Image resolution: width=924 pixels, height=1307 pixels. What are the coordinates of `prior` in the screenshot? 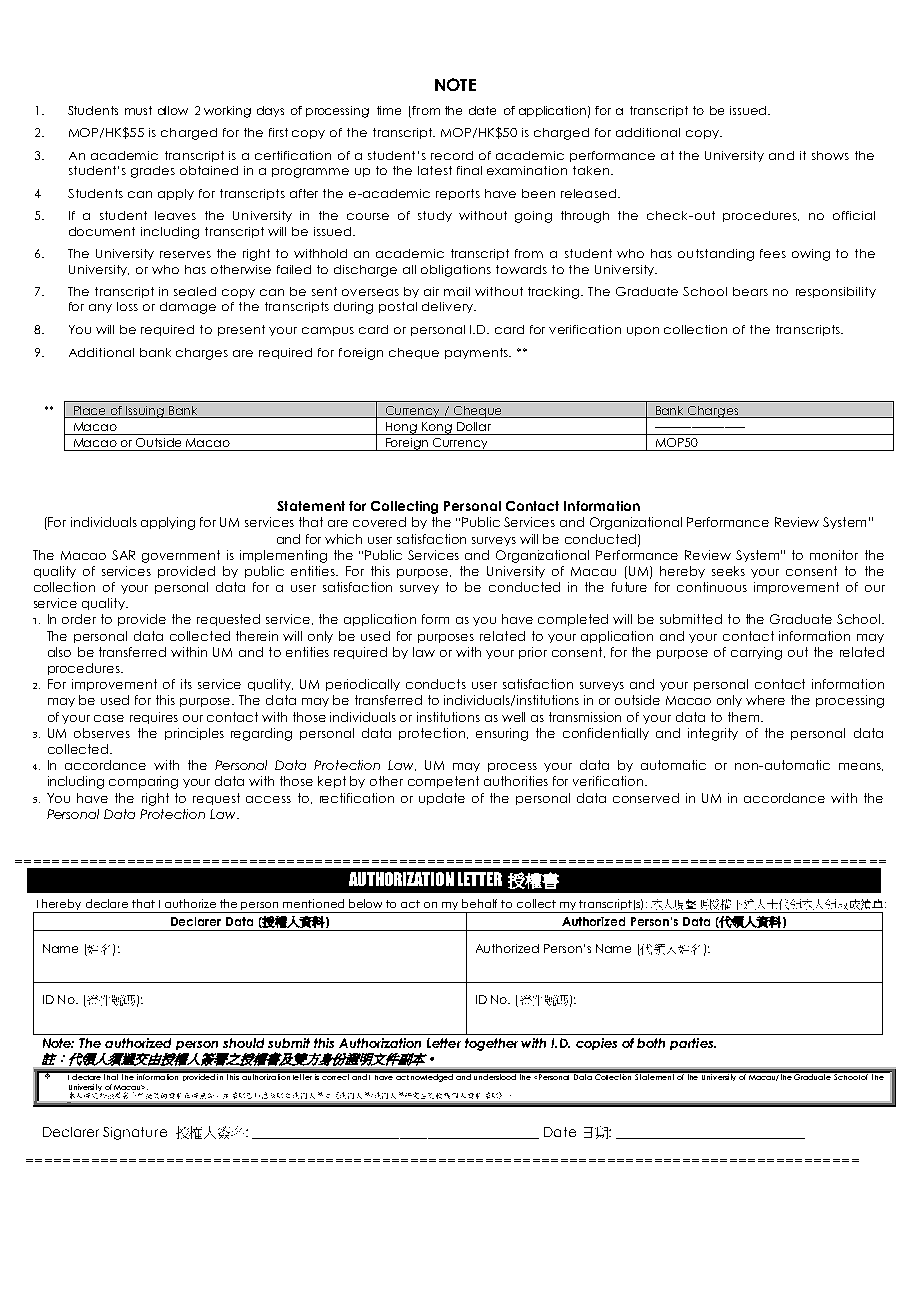 It's located at (533, 653).
